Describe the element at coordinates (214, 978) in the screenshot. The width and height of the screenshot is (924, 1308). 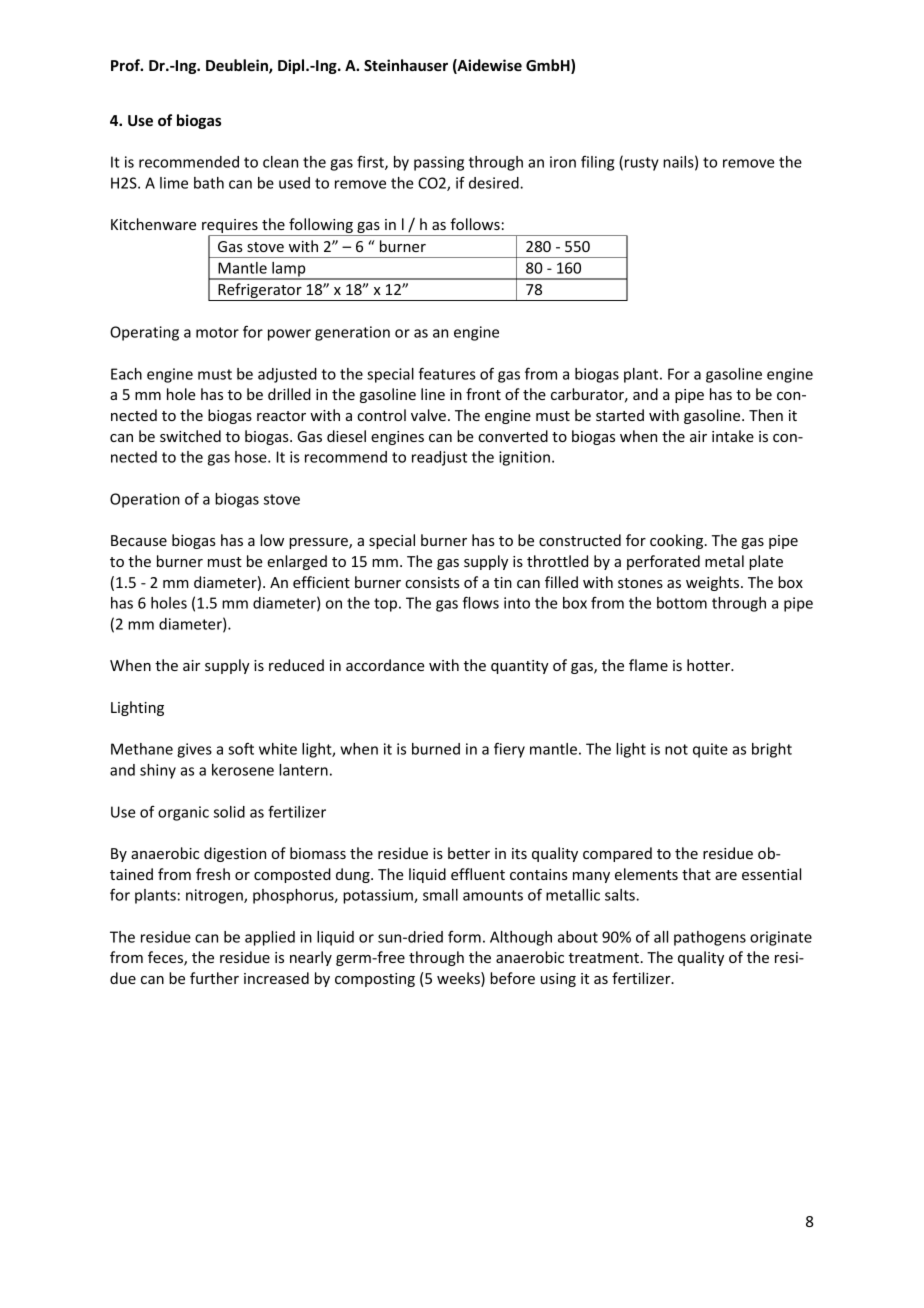
I see `further` at that location.
